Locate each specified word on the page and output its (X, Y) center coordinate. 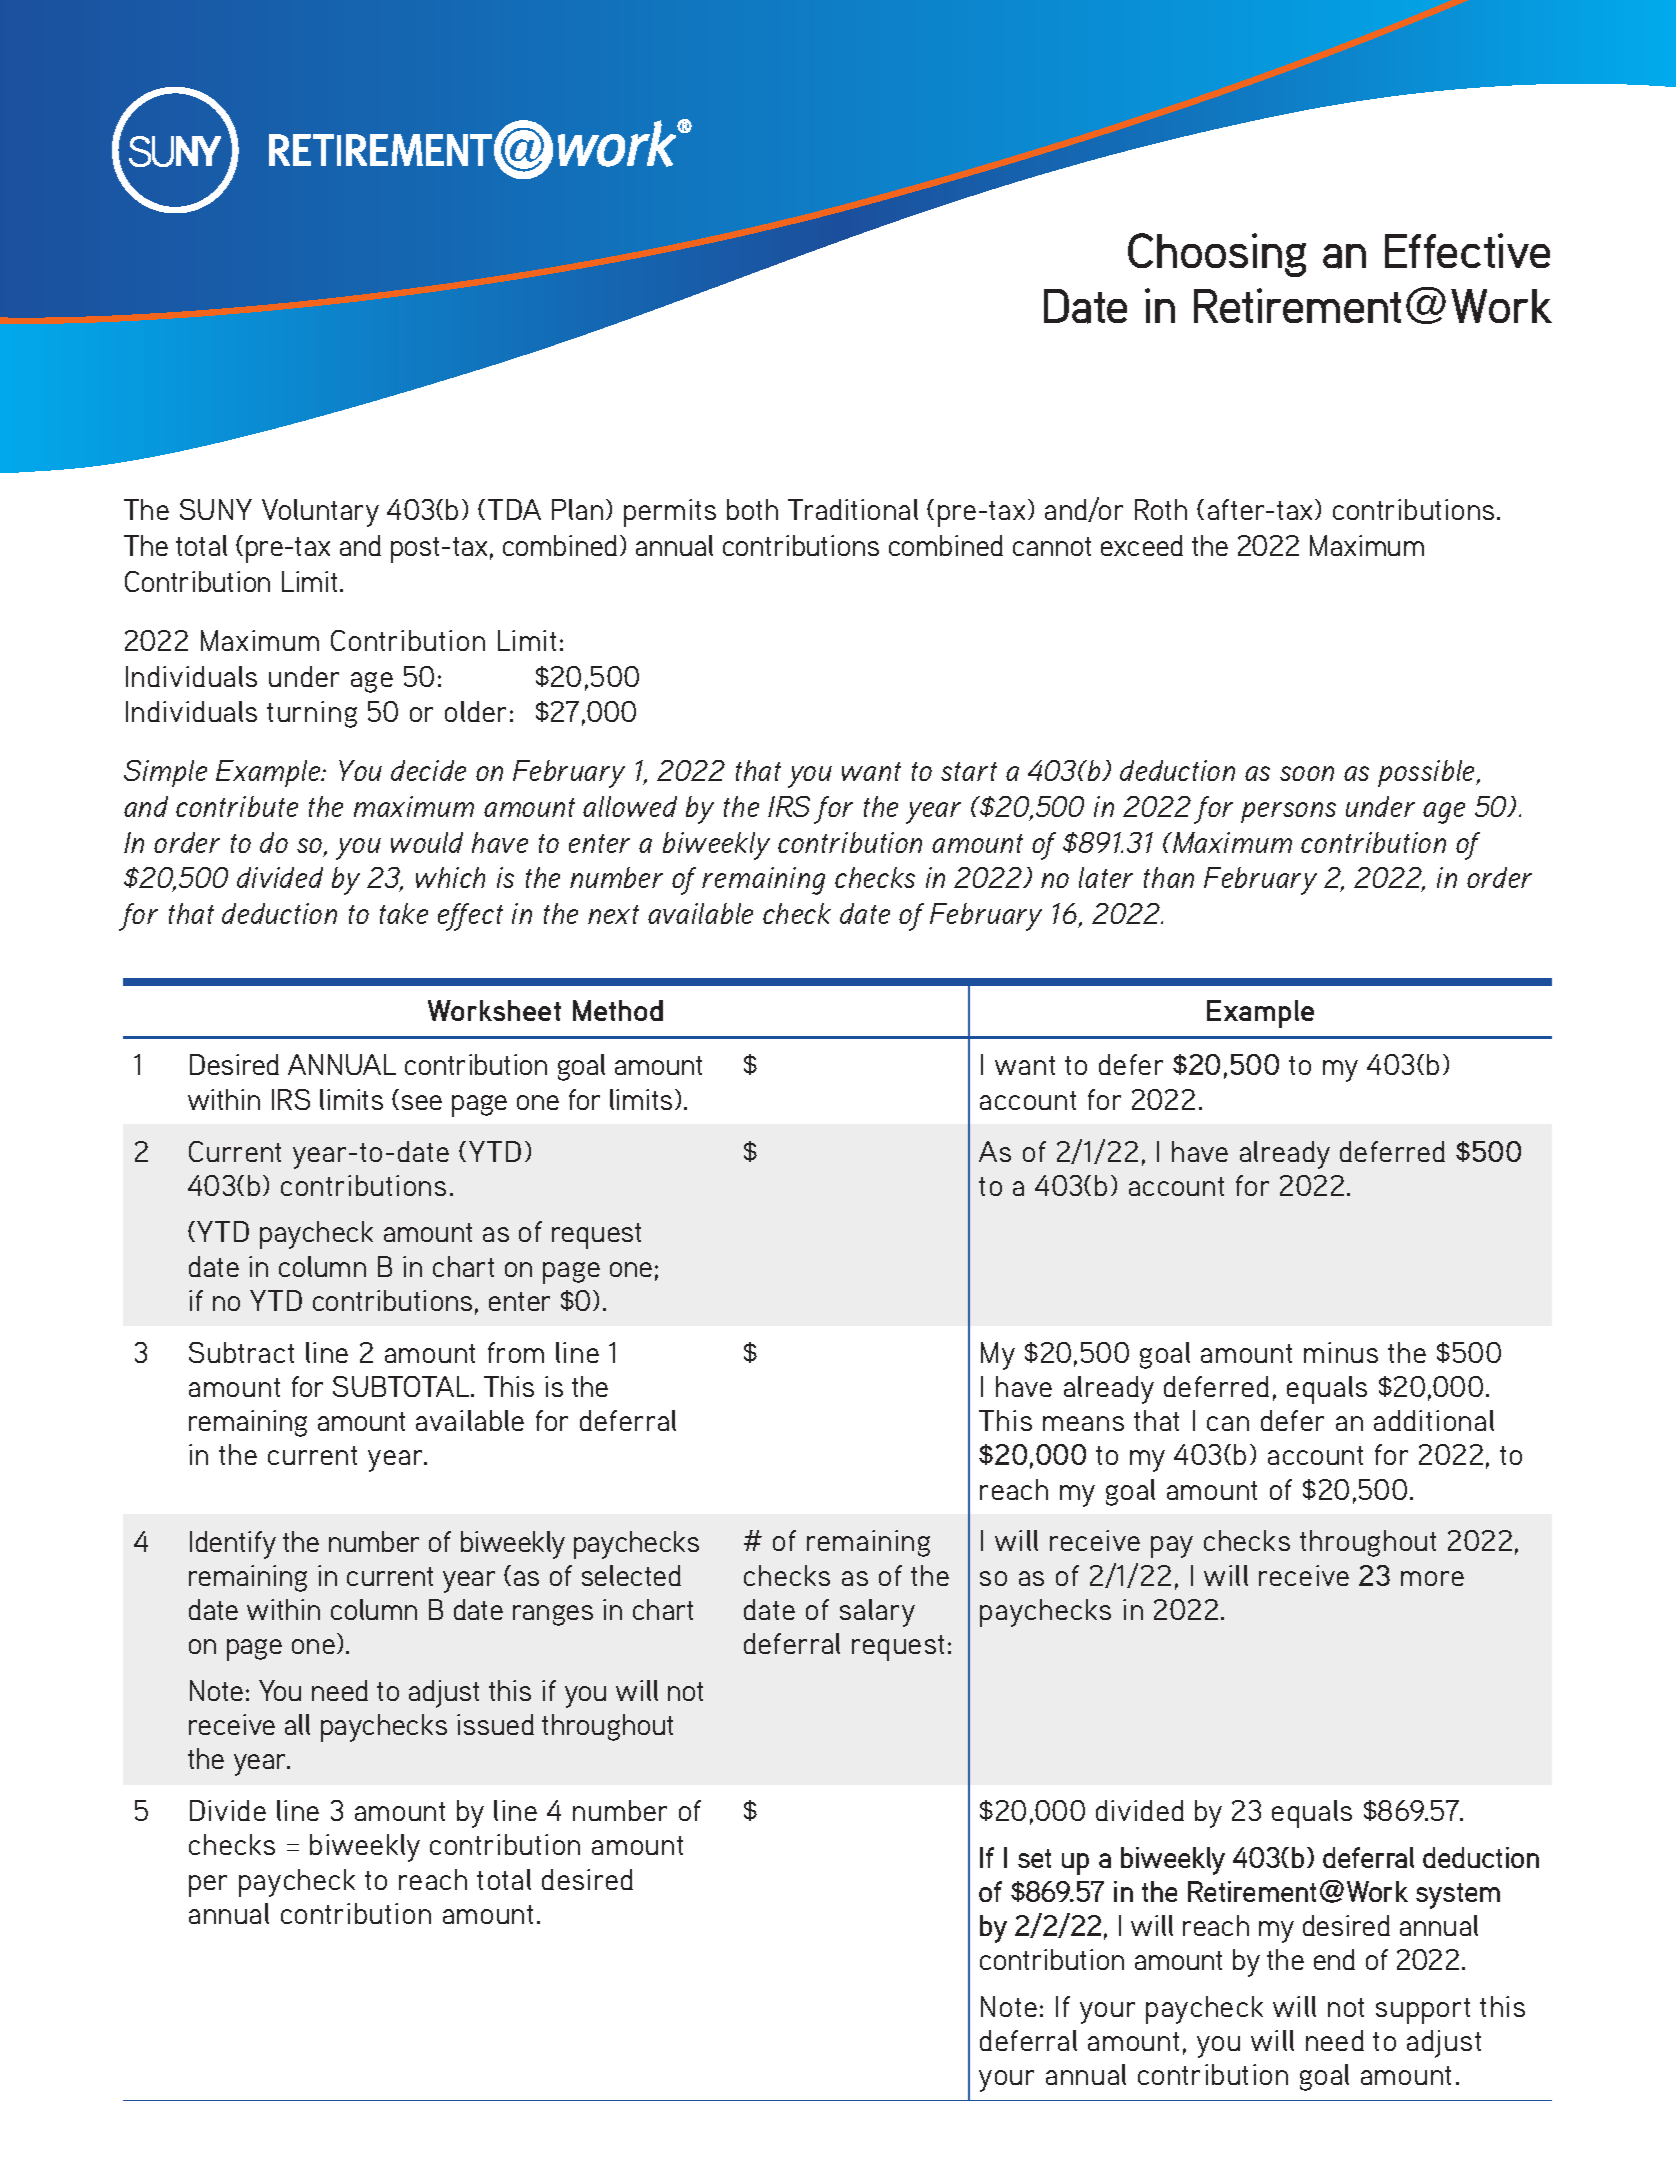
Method (618, 1010)
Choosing (1217, 255)
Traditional (853, 509)
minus (1341, 1352)
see (422, 1102)
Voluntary (320, 513)
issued (495, 1724)
